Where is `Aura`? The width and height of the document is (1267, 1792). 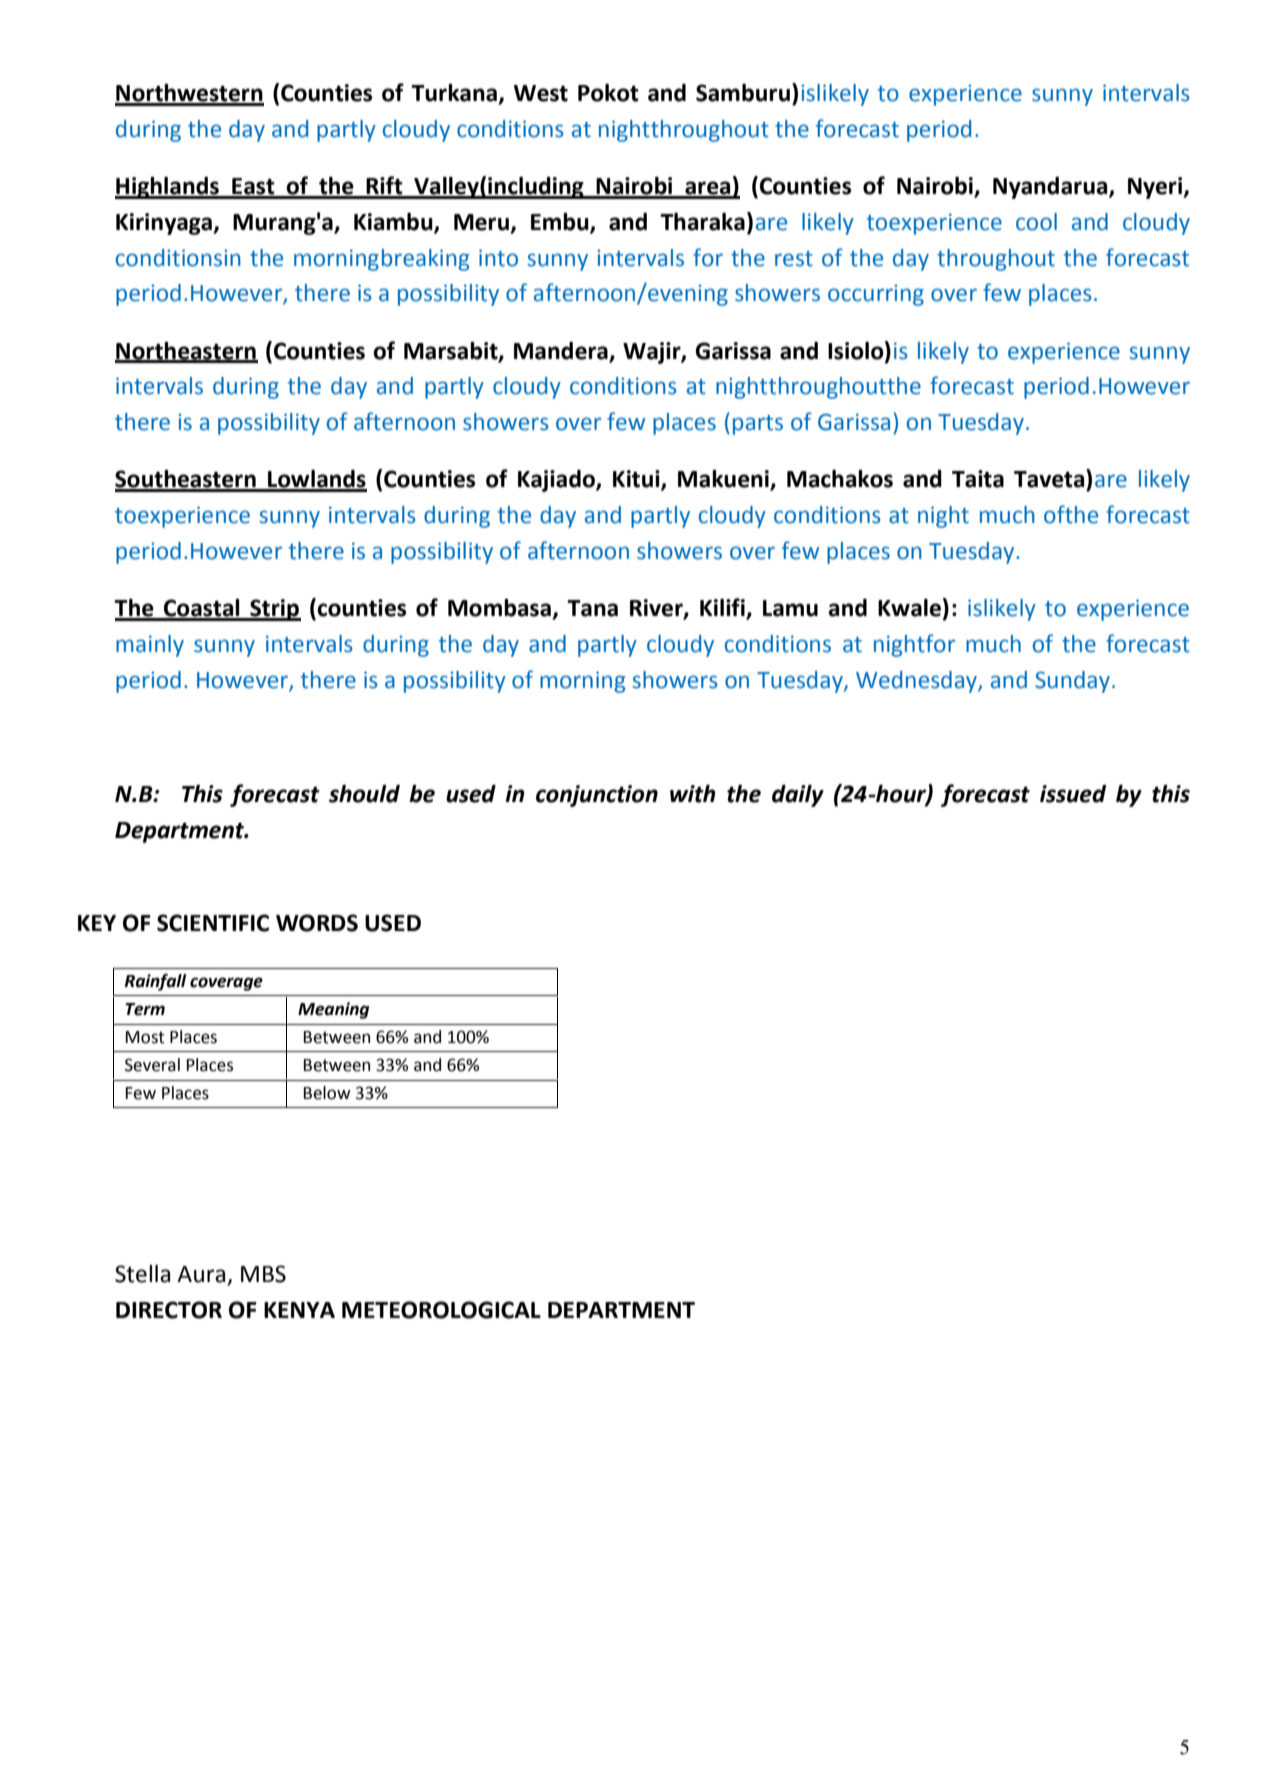 Aura is located at coordinates (202, 1275).
